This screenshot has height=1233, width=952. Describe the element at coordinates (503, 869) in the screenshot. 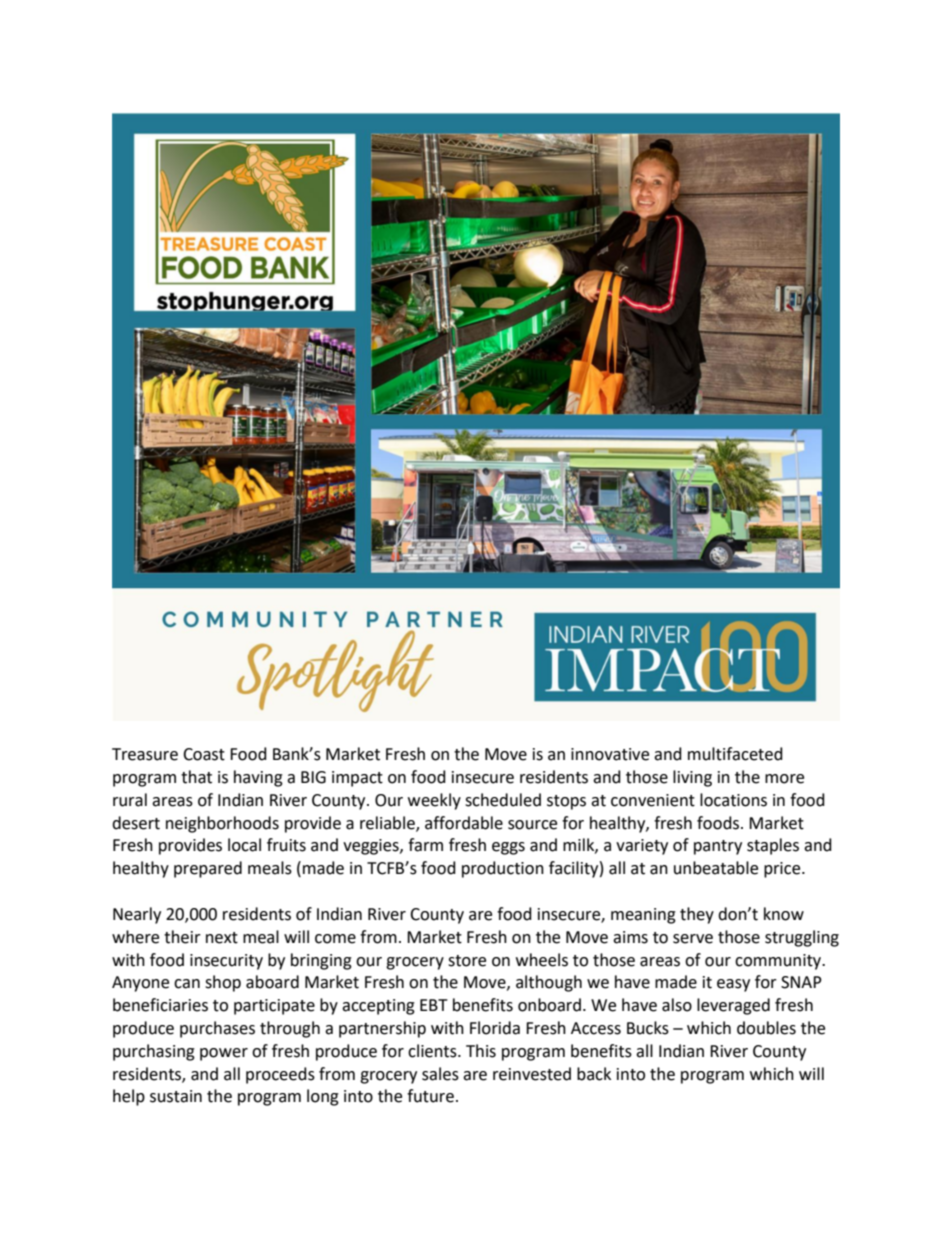

I see `production` at that location.
